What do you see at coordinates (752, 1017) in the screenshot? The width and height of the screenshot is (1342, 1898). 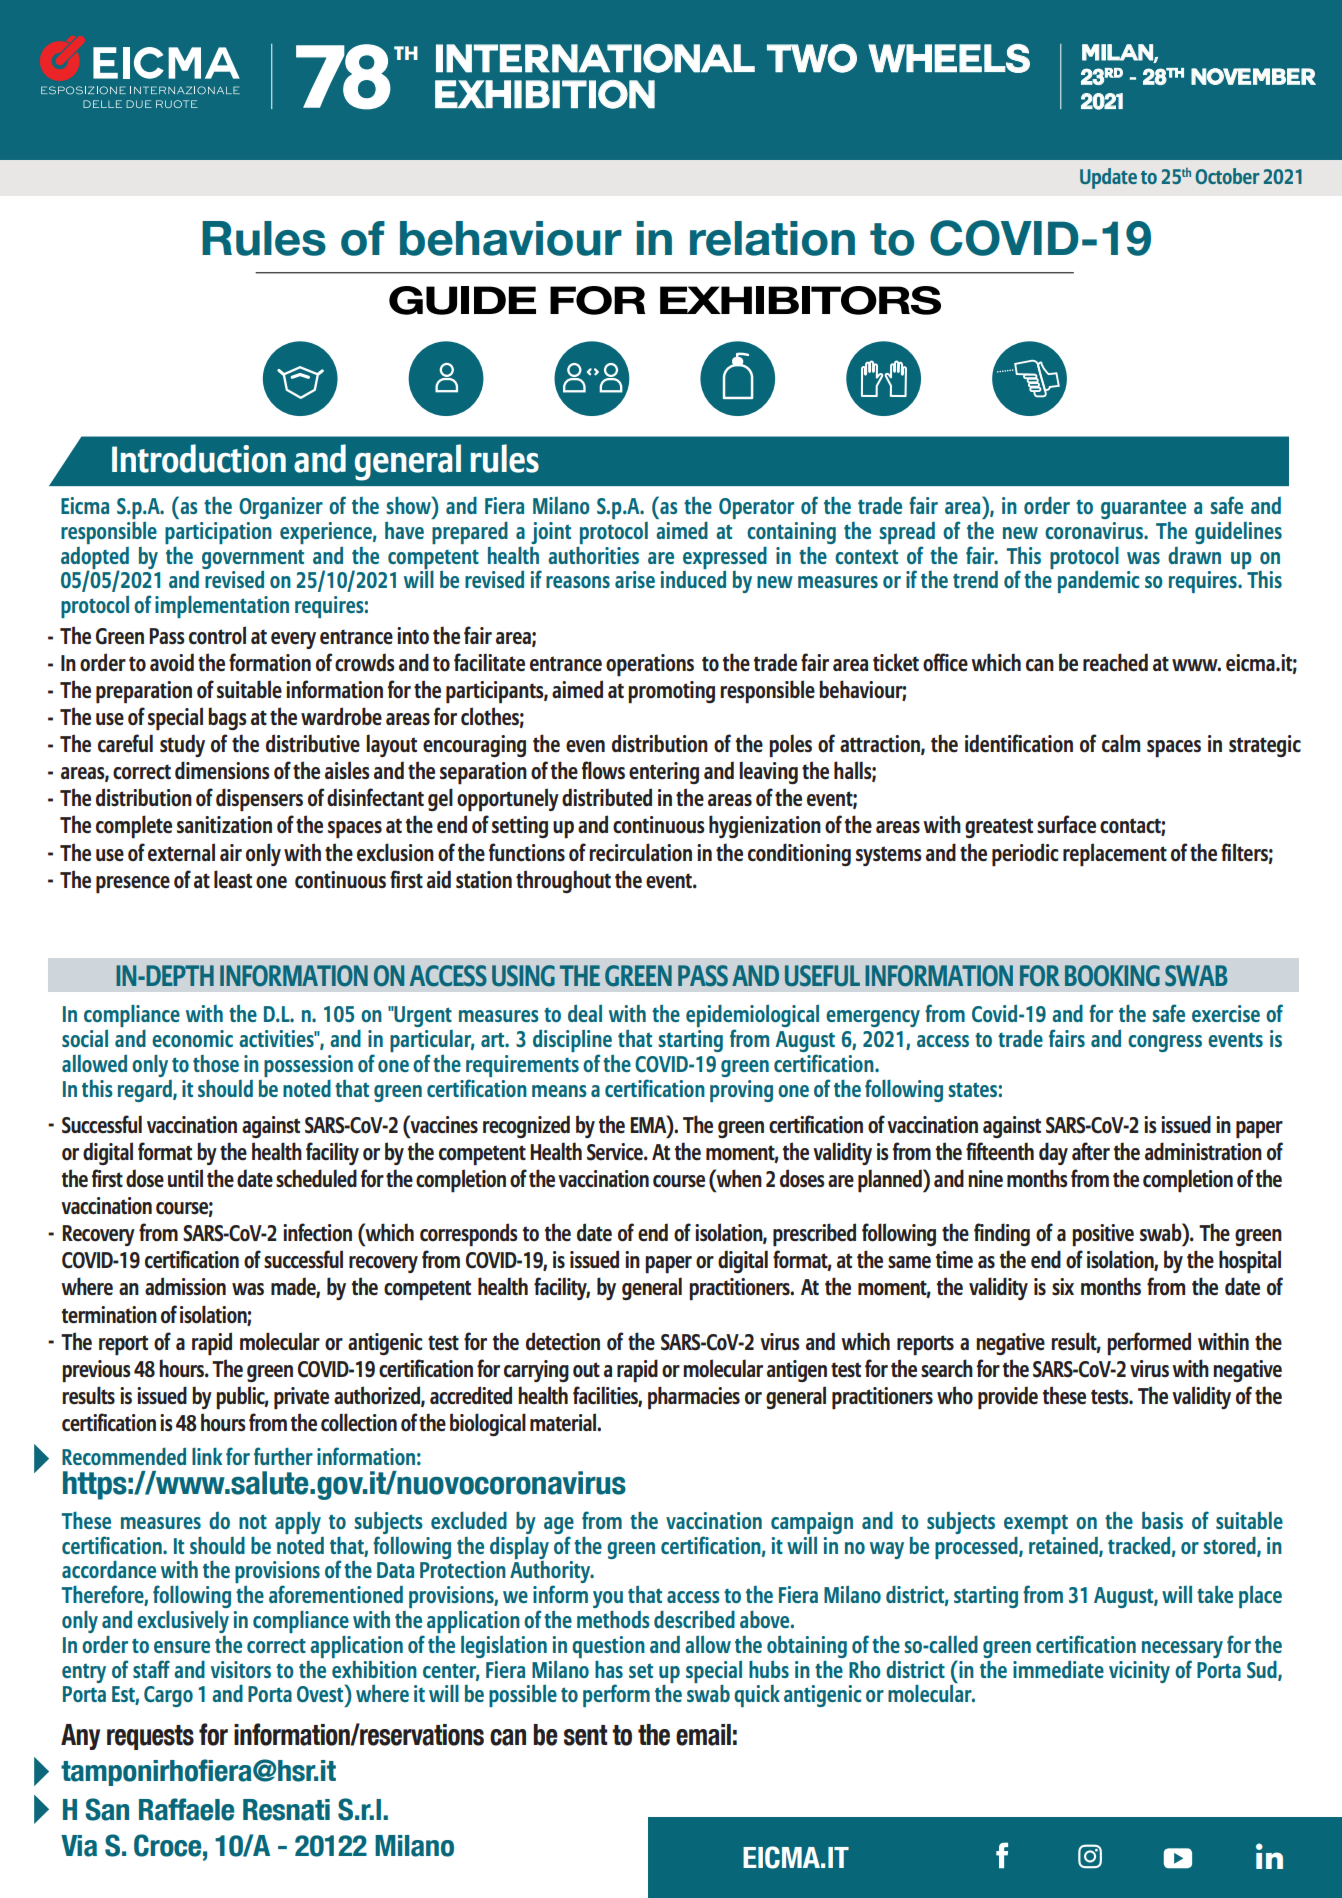 I see `epidemiological` at bounding box center [752, 1017].
